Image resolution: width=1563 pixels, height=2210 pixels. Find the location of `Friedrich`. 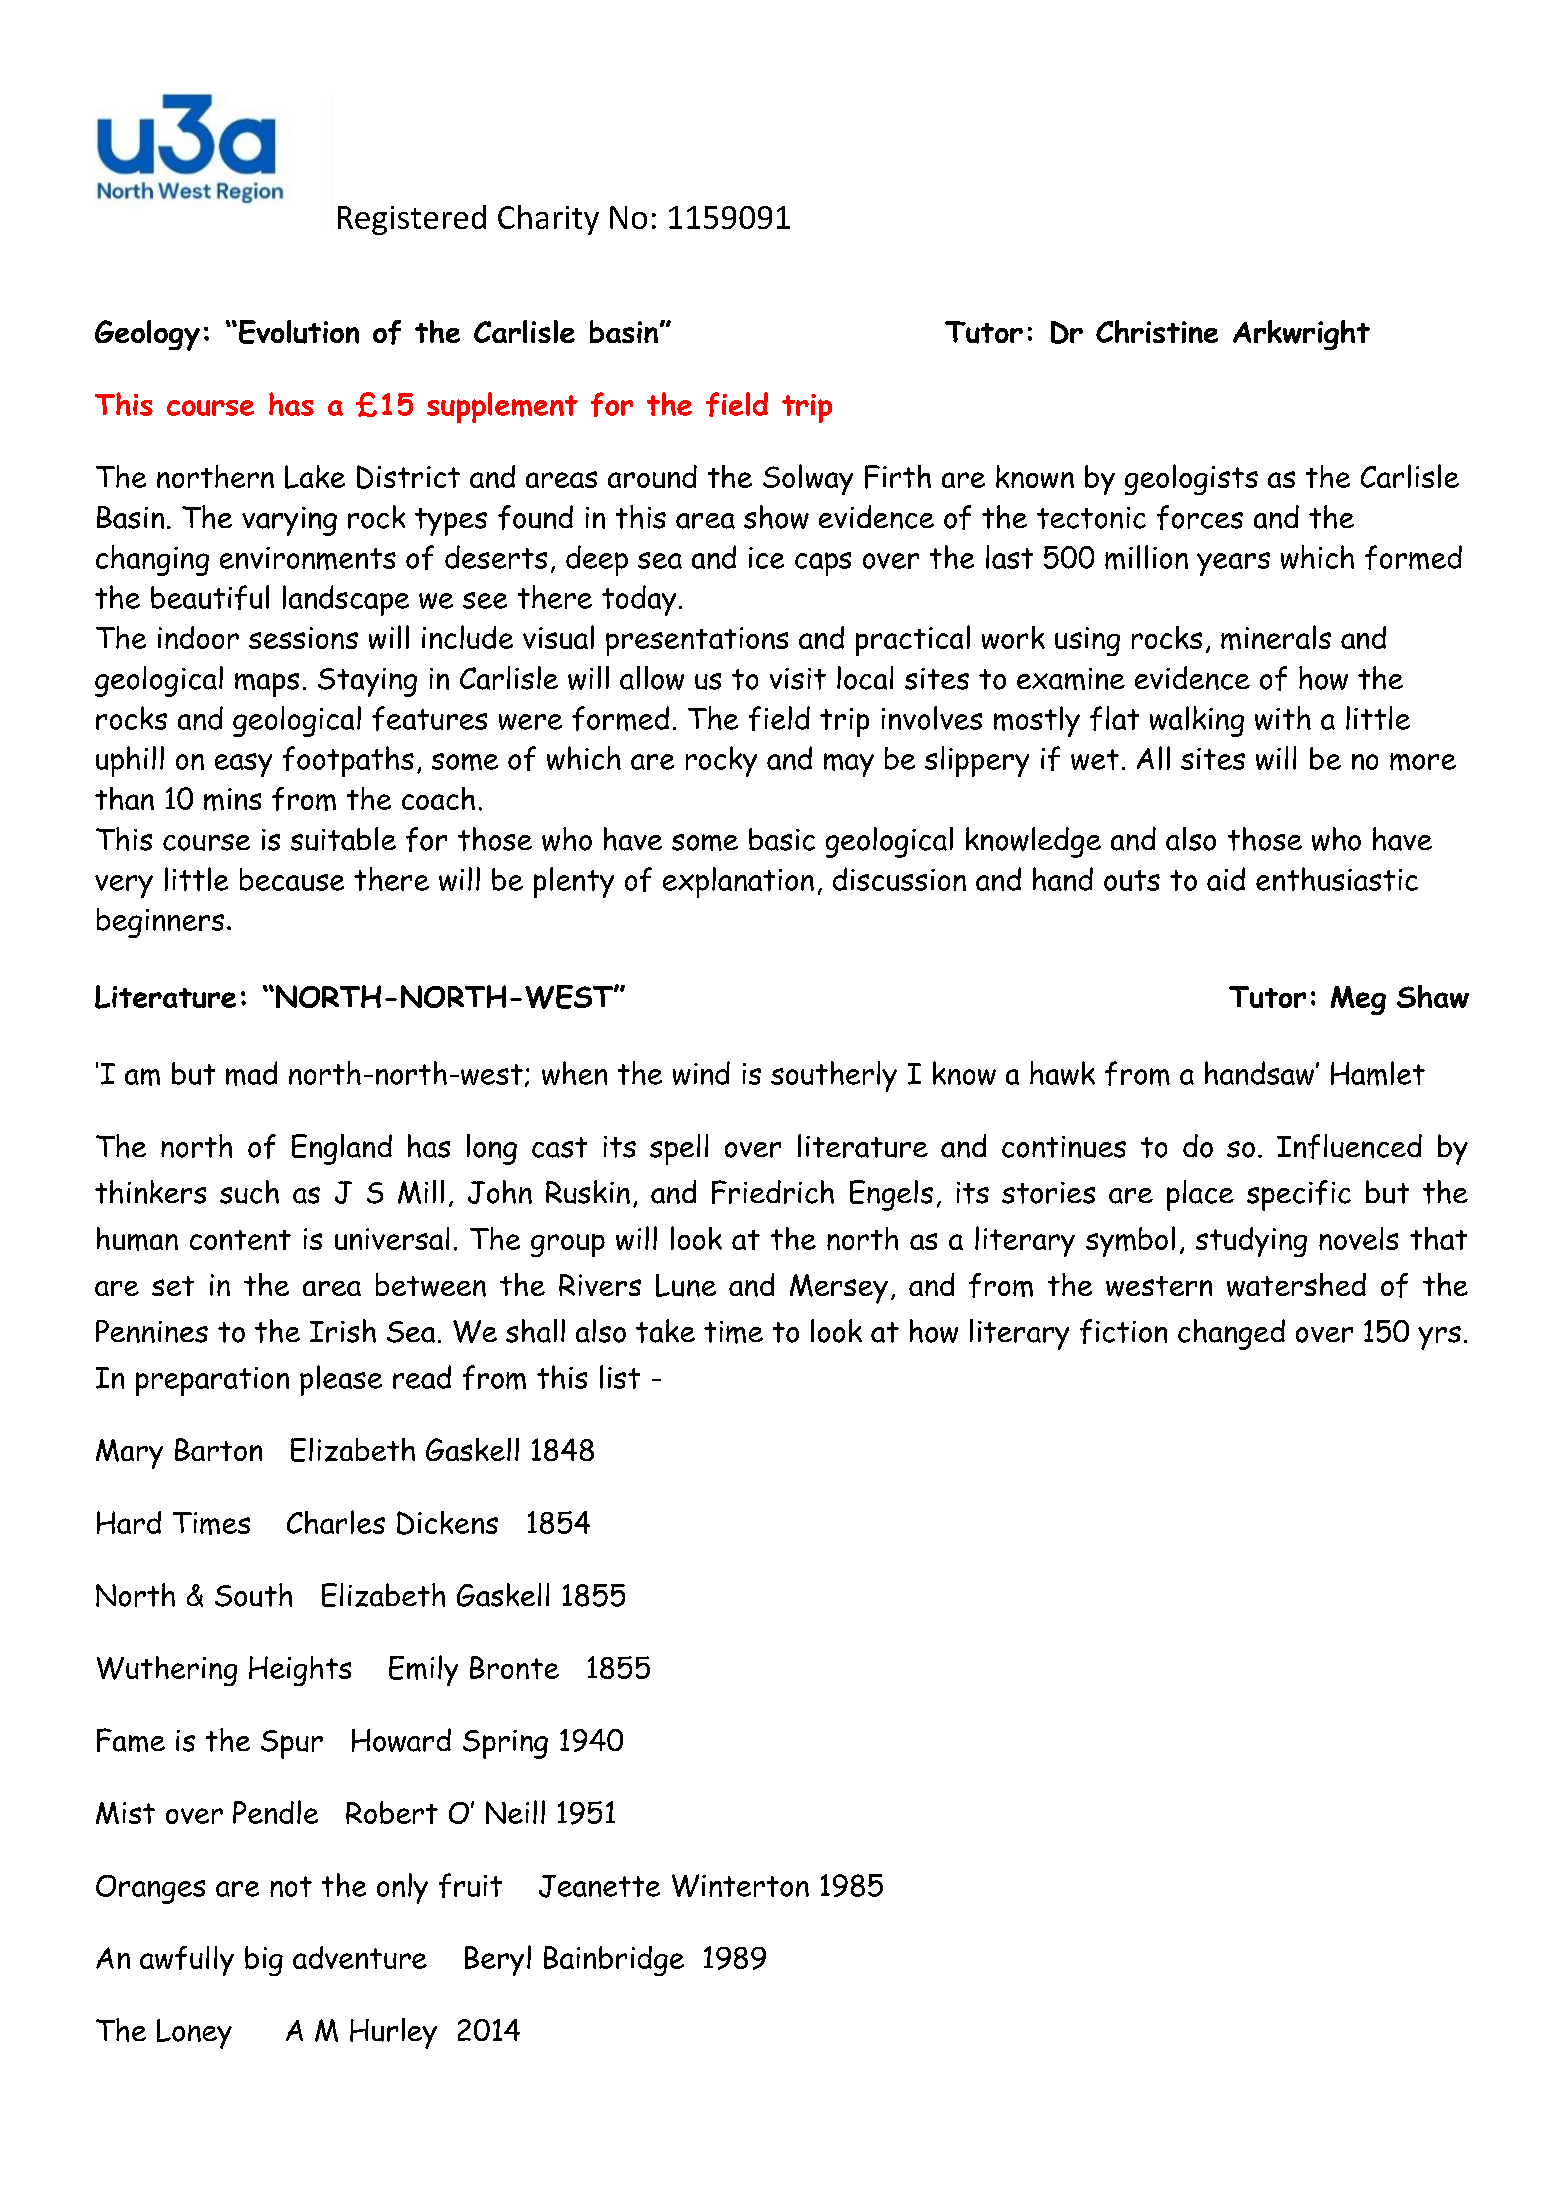

Friedrich is located at coordinates (773, 1192).
